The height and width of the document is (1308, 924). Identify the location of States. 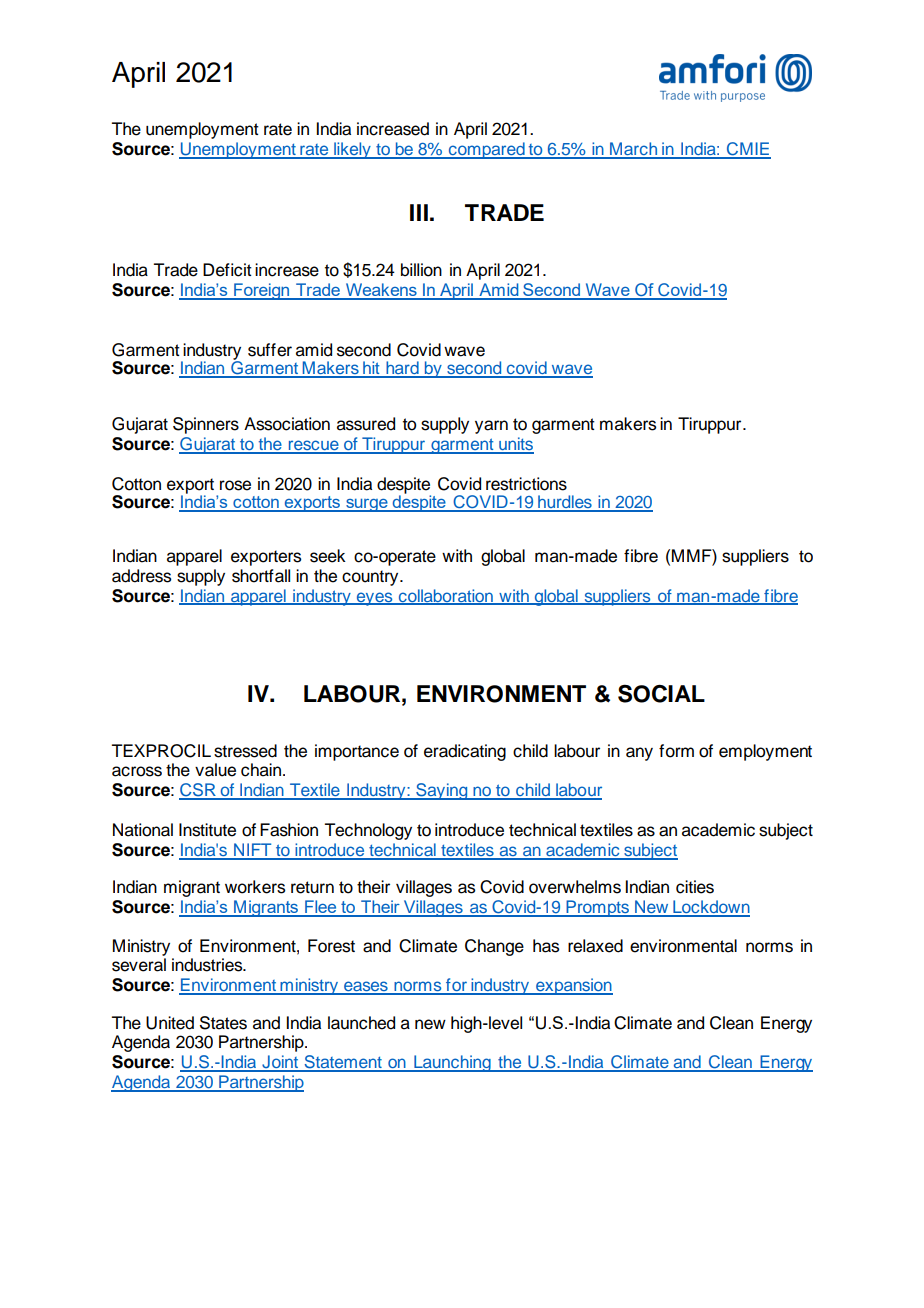
(223, 1023).
